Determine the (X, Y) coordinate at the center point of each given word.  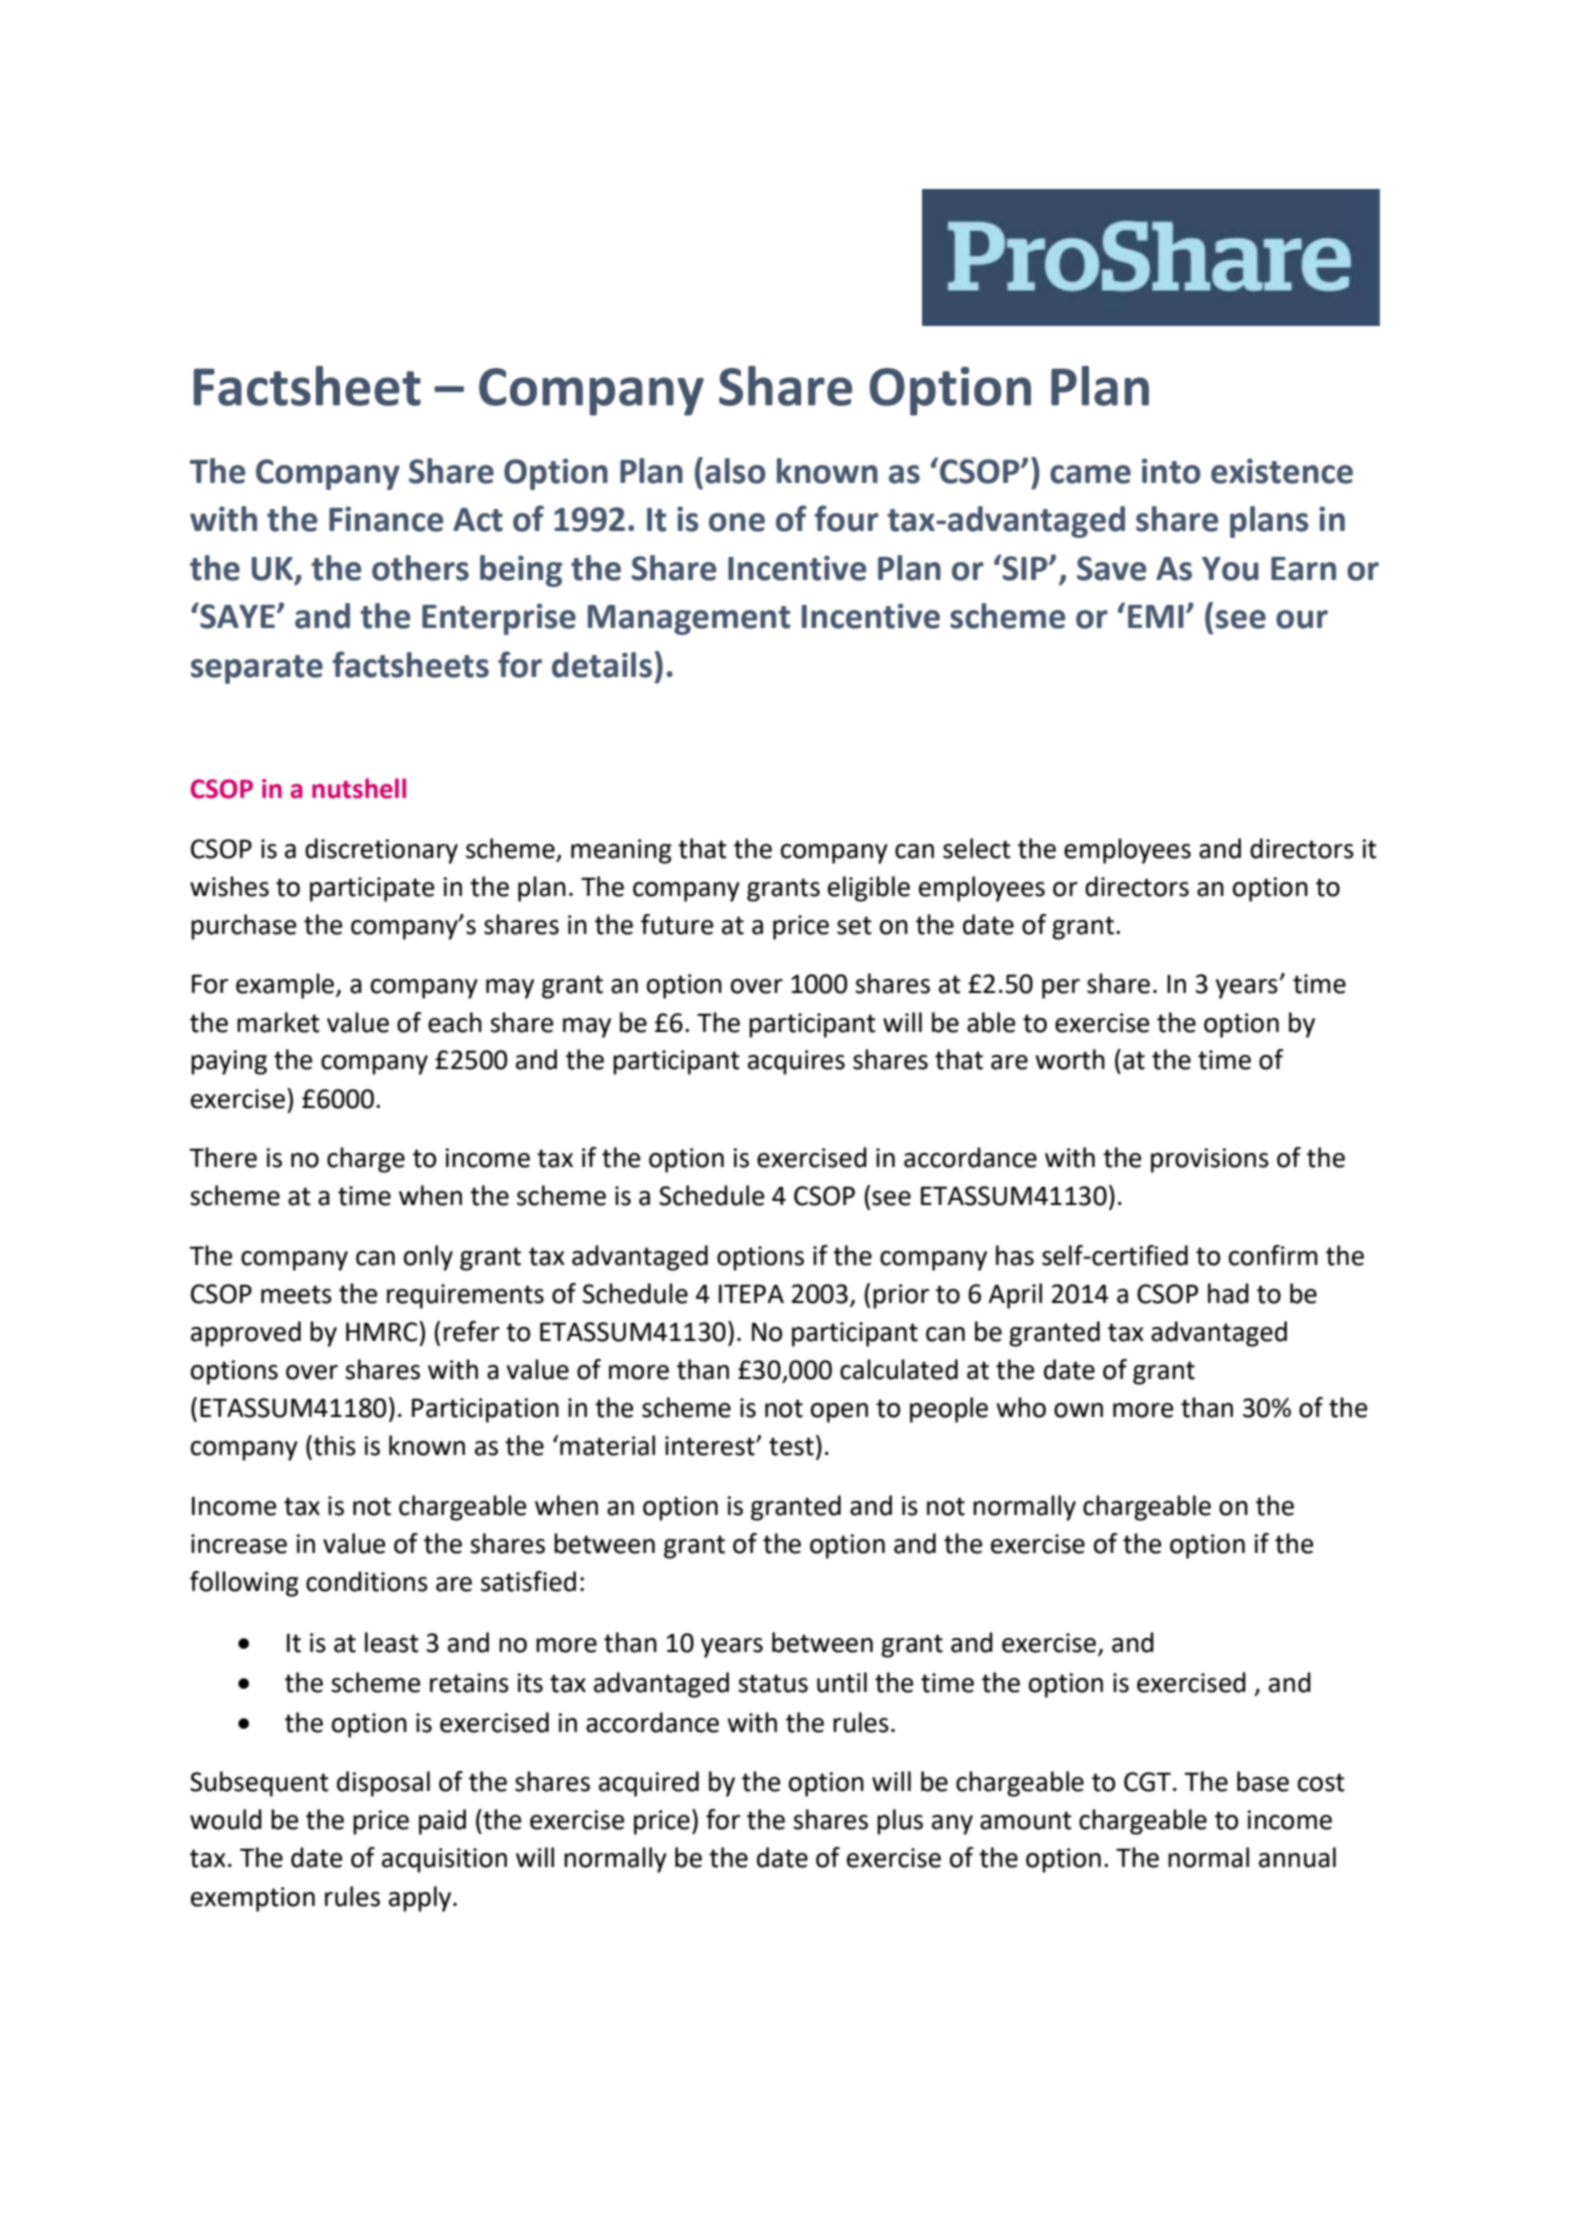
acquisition (444, 1860)
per (1061, 989)
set (854, 925)
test (791, 1446)
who (1021, 1407)
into (1171, 471)
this (333, 1445)
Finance (386, 519)
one (737, 522)
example (286, 986)
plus (900, 1822)
